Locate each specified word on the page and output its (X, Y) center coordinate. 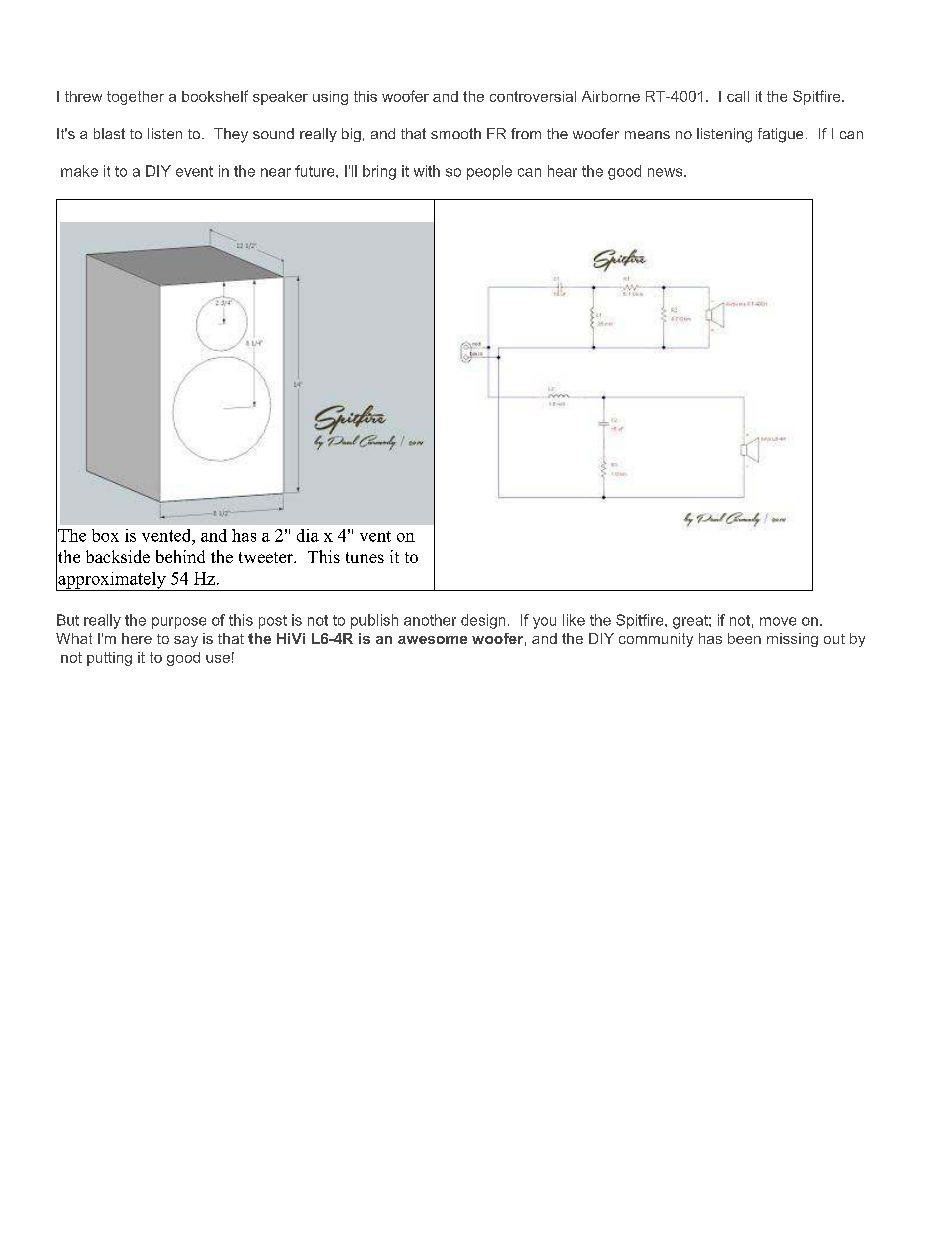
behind (180, 556)
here (137, 638)
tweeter (267, 557)
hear (562, 171)
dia (308, 535)
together (135, 98)
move (778, 621)
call (738, 96)
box (105, 535)
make (79, 171)
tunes (365, 557)
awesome (432, 640)
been (744, 638)
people (489, 172)
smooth (456, 133)
